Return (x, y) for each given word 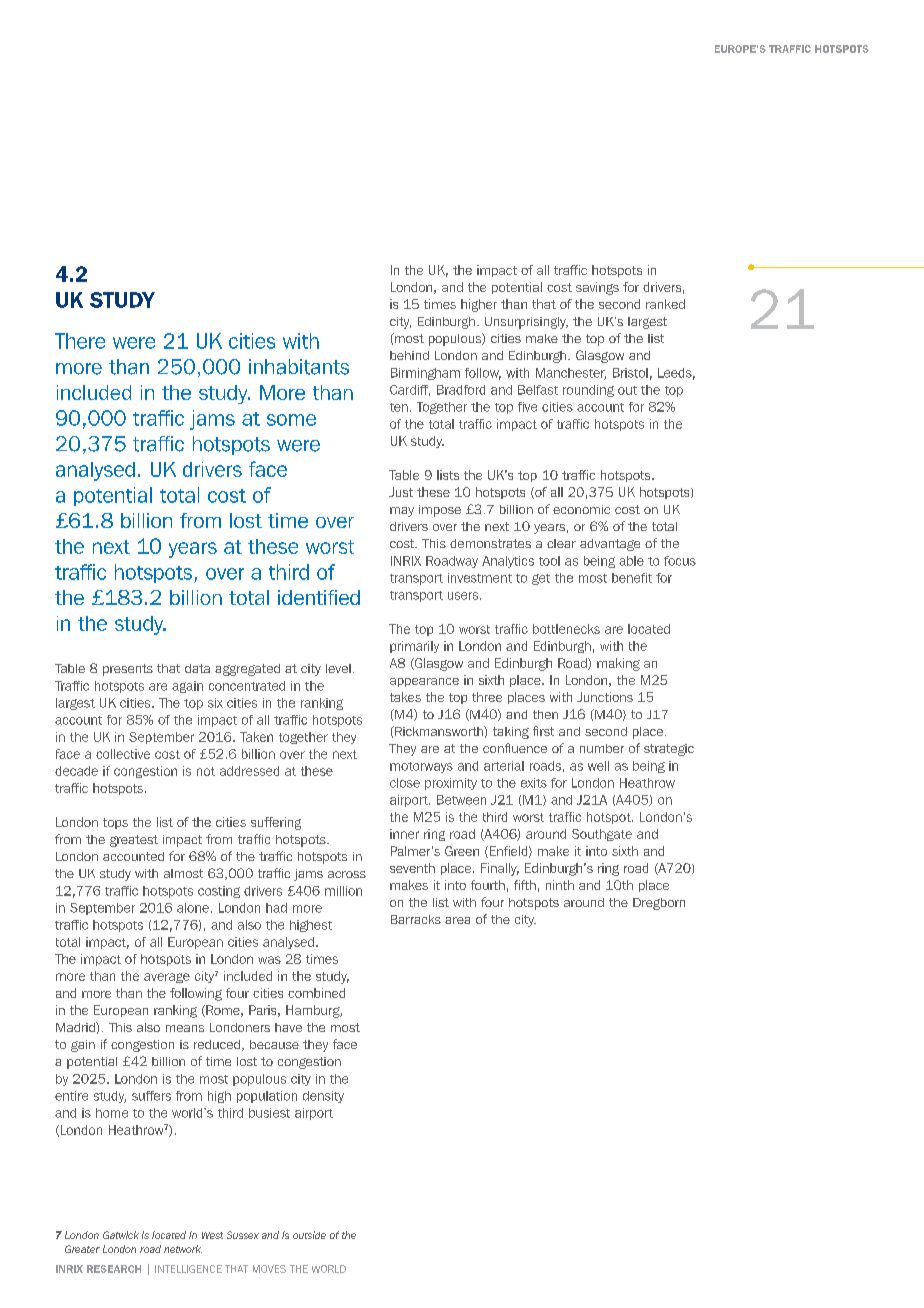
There (80, 341)
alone (193, 908)
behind (409, 355)
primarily (414, 647)
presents (128, 670)
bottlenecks (566, 629)
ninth (560, 885)
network (183, 1249)
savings (597, 288)
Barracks (416, 919)
